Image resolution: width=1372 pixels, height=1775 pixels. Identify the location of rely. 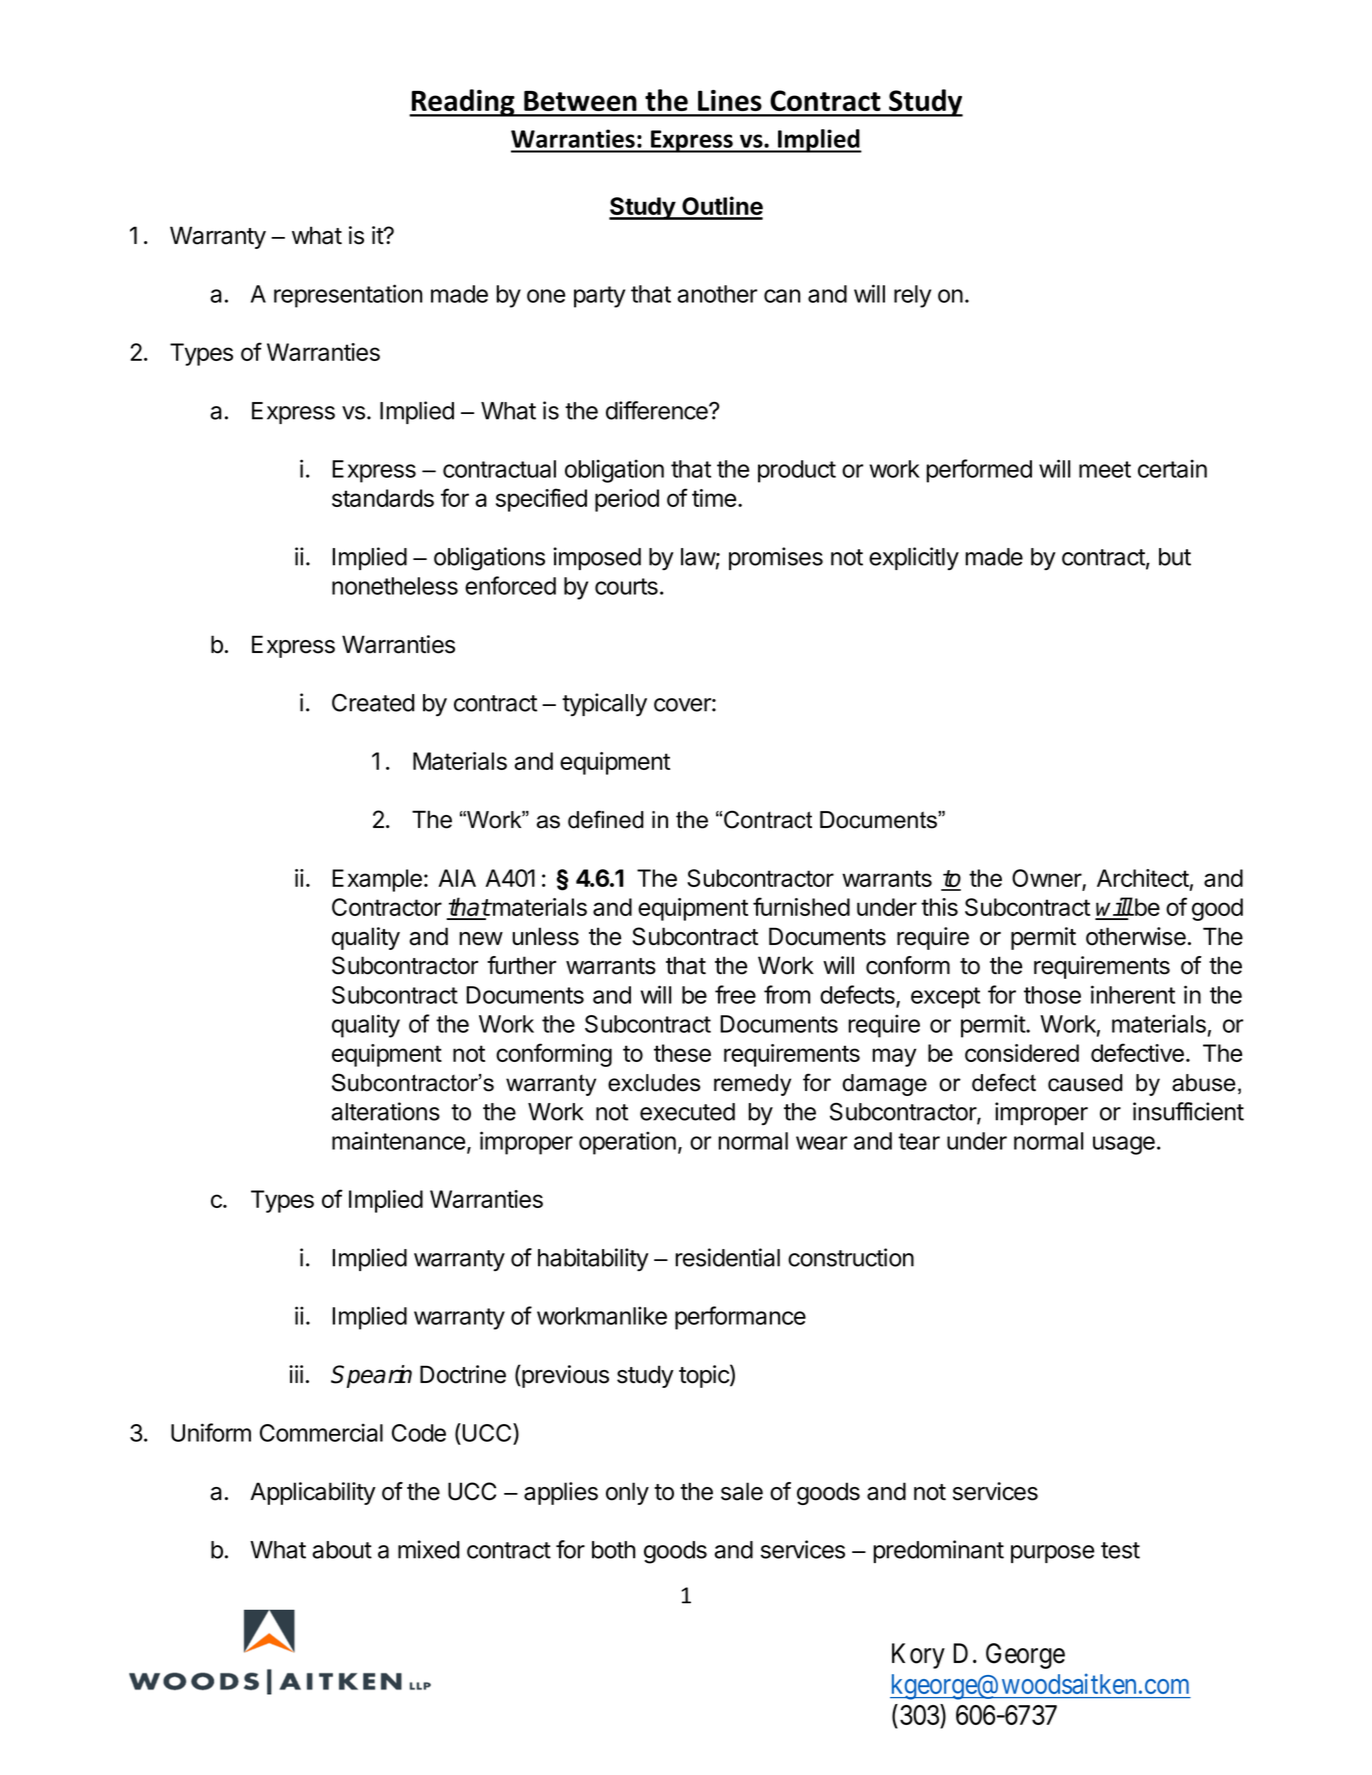
(912, 296).
